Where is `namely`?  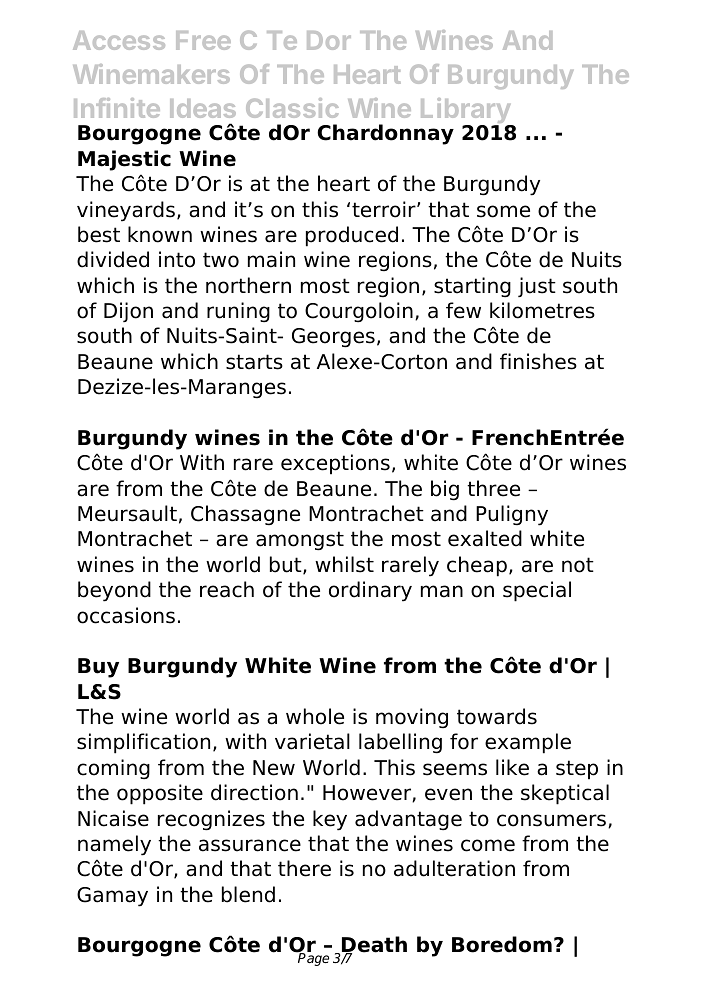
namely is located at coordinates (114, 845).
